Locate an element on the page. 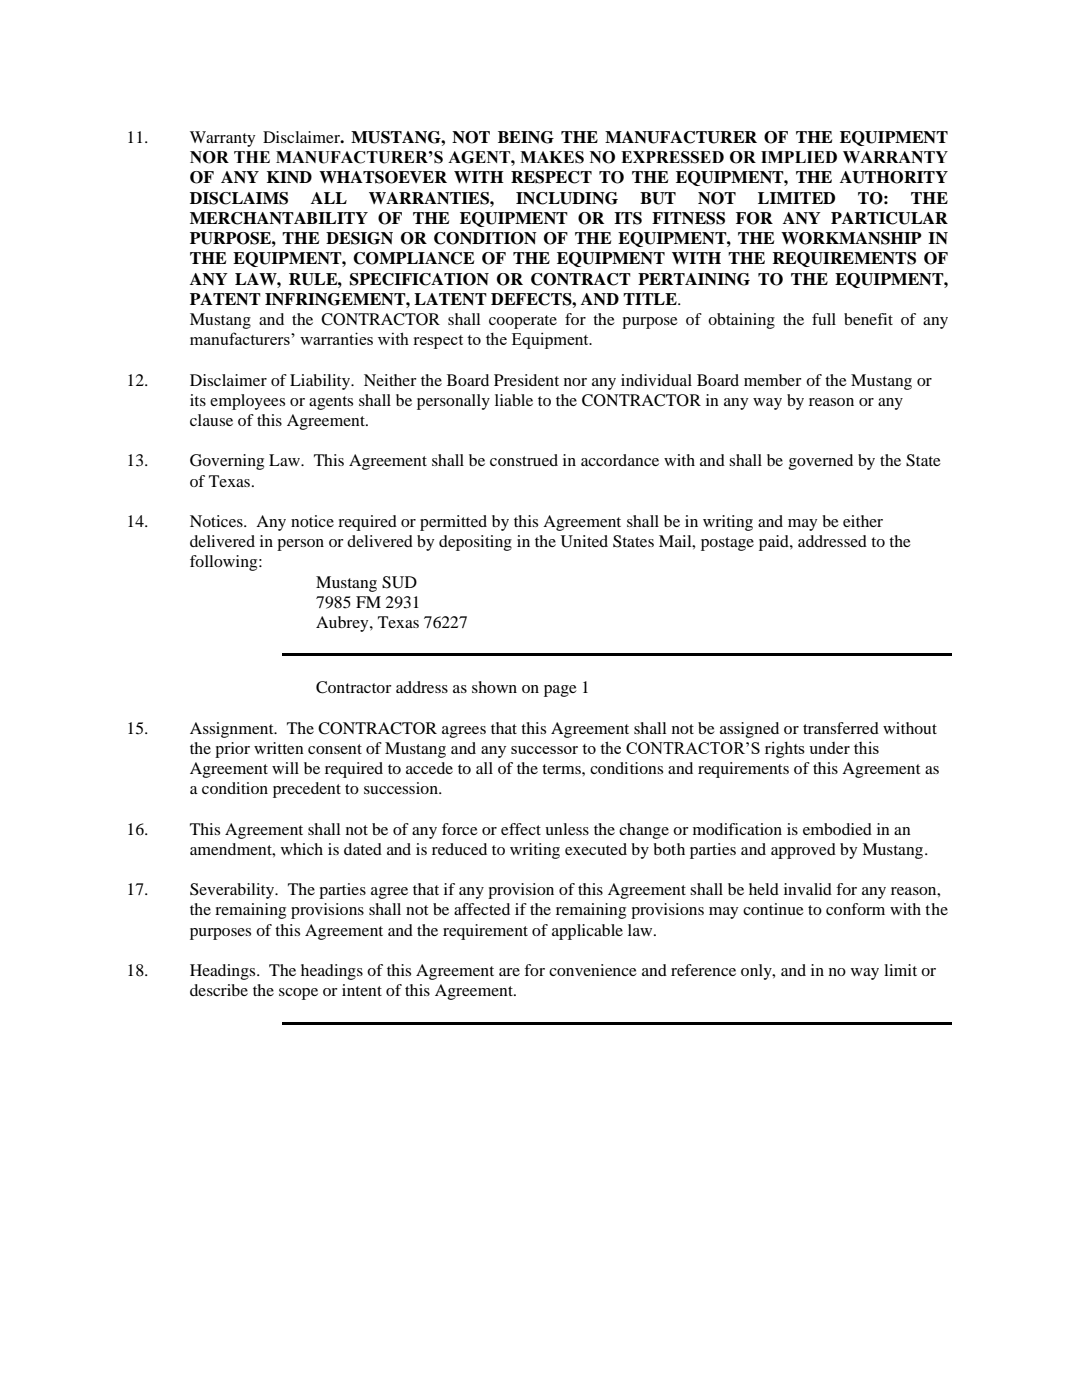 Image resolution: width=1075 pixels, height=1392 pixels. IMPLIED is located at coordinates (799, 157).
